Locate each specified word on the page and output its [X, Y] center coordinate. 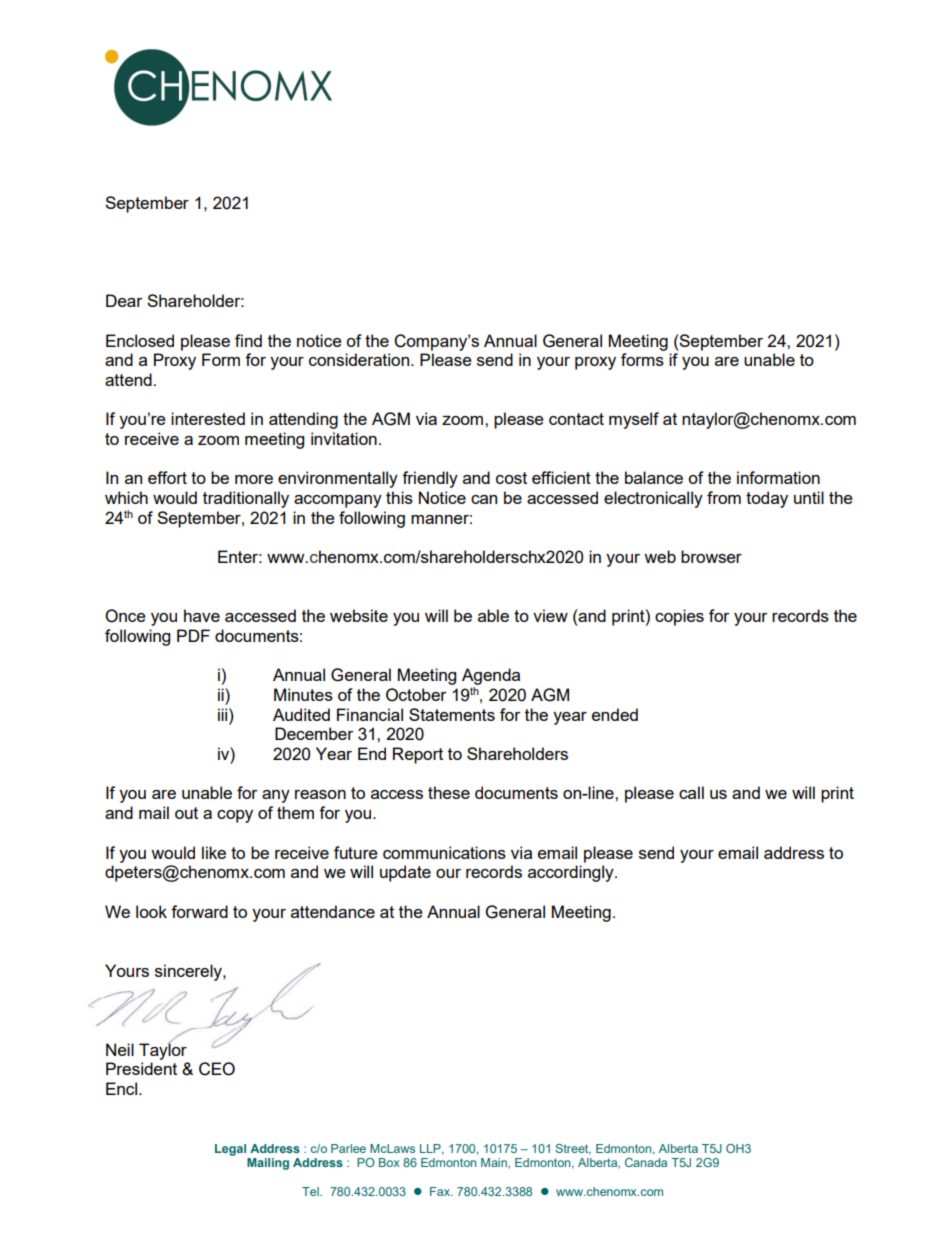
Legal [230, 1150]
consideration [360, 359]
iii [224, 714]
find [248, 340]
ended [615, 714]
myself [634, 420]
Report [418, 755]
